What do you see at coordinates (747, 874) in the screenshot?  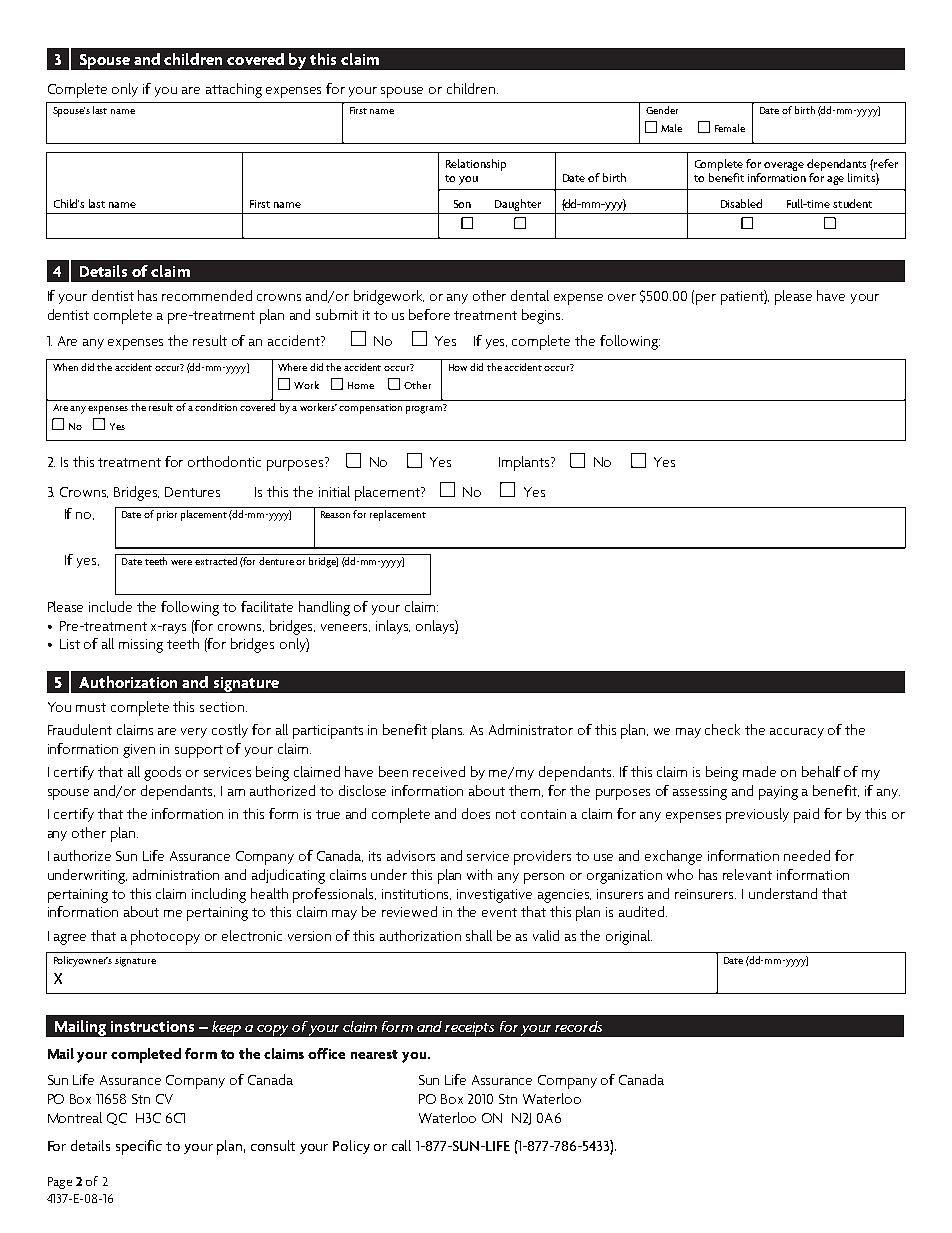 I see `relevant` at bounding box center [747, 874].
